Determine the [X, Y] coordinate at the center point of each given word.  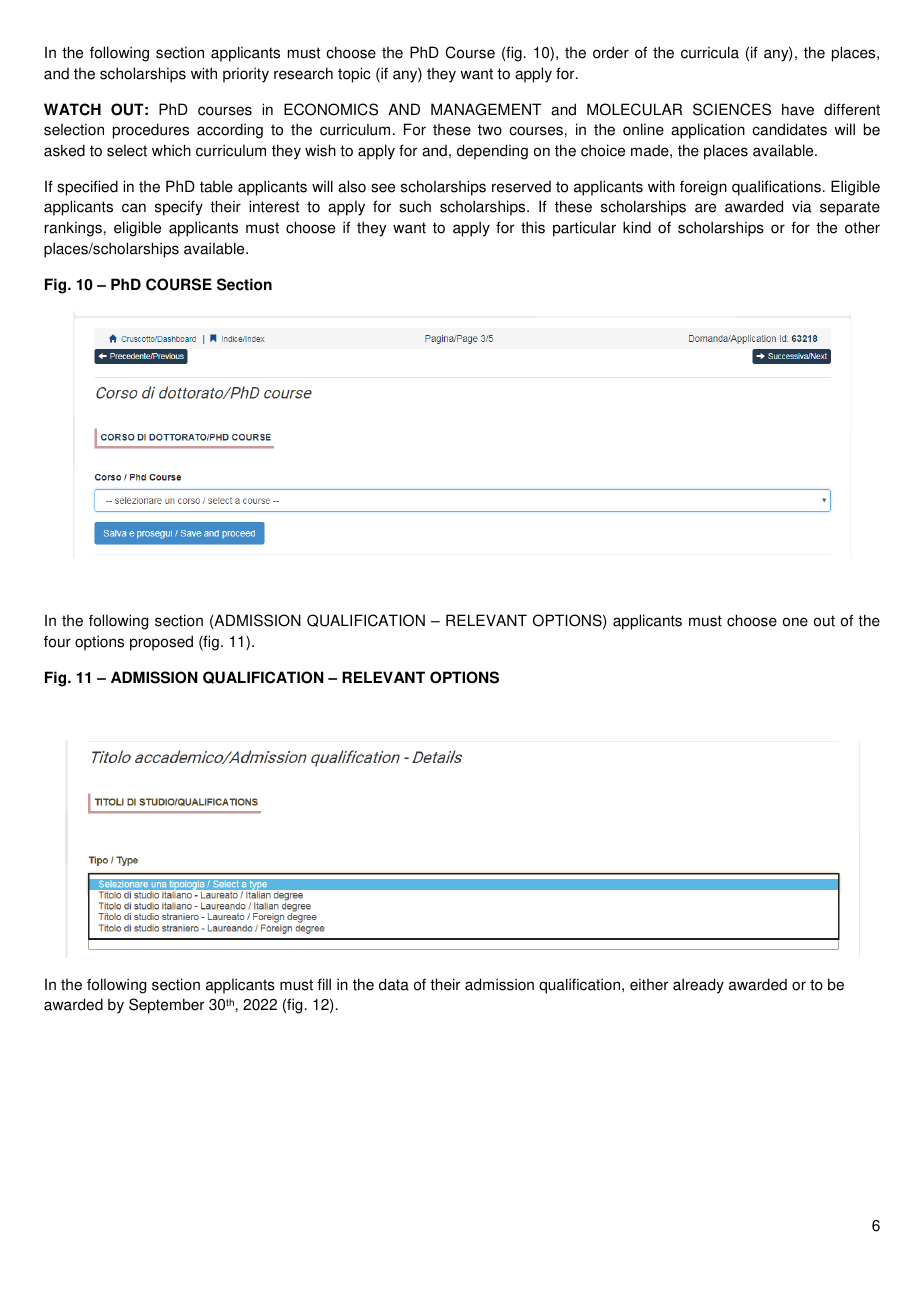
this [533, 227]
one [795, 622]
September [167, 1006]
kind [637, 227]
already [698, 986]
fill [324, 984]
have [798, 109]
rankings [73, 229]
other [862, 227]
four [57, 641]
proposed [161, 643]
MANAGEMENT [486, 109]
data [394, 984]
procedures [151, 131]
